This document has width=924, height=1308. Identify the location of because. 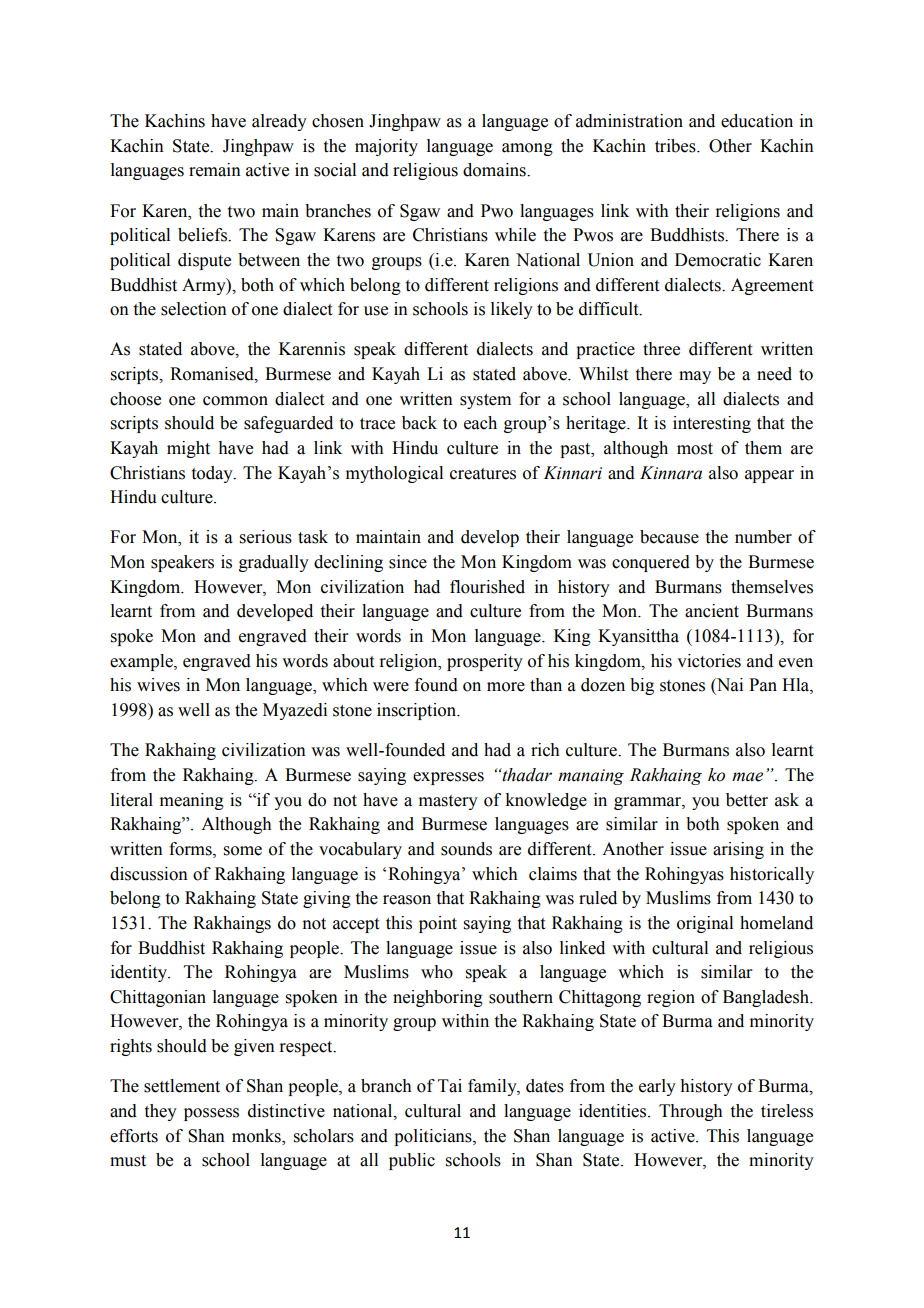
(669, 537).
